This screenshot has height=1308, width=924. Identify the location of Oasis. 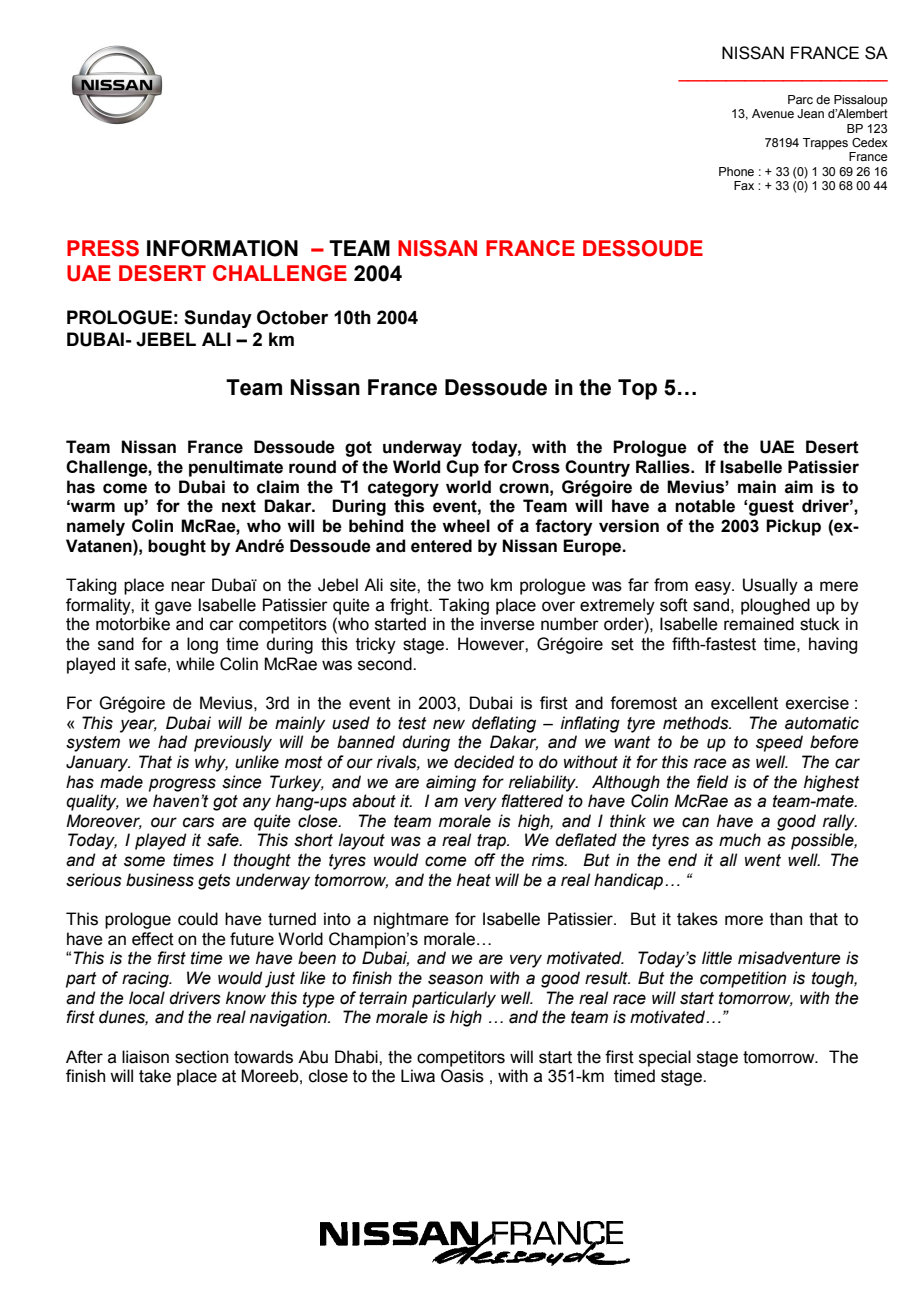
(462, 1076).
